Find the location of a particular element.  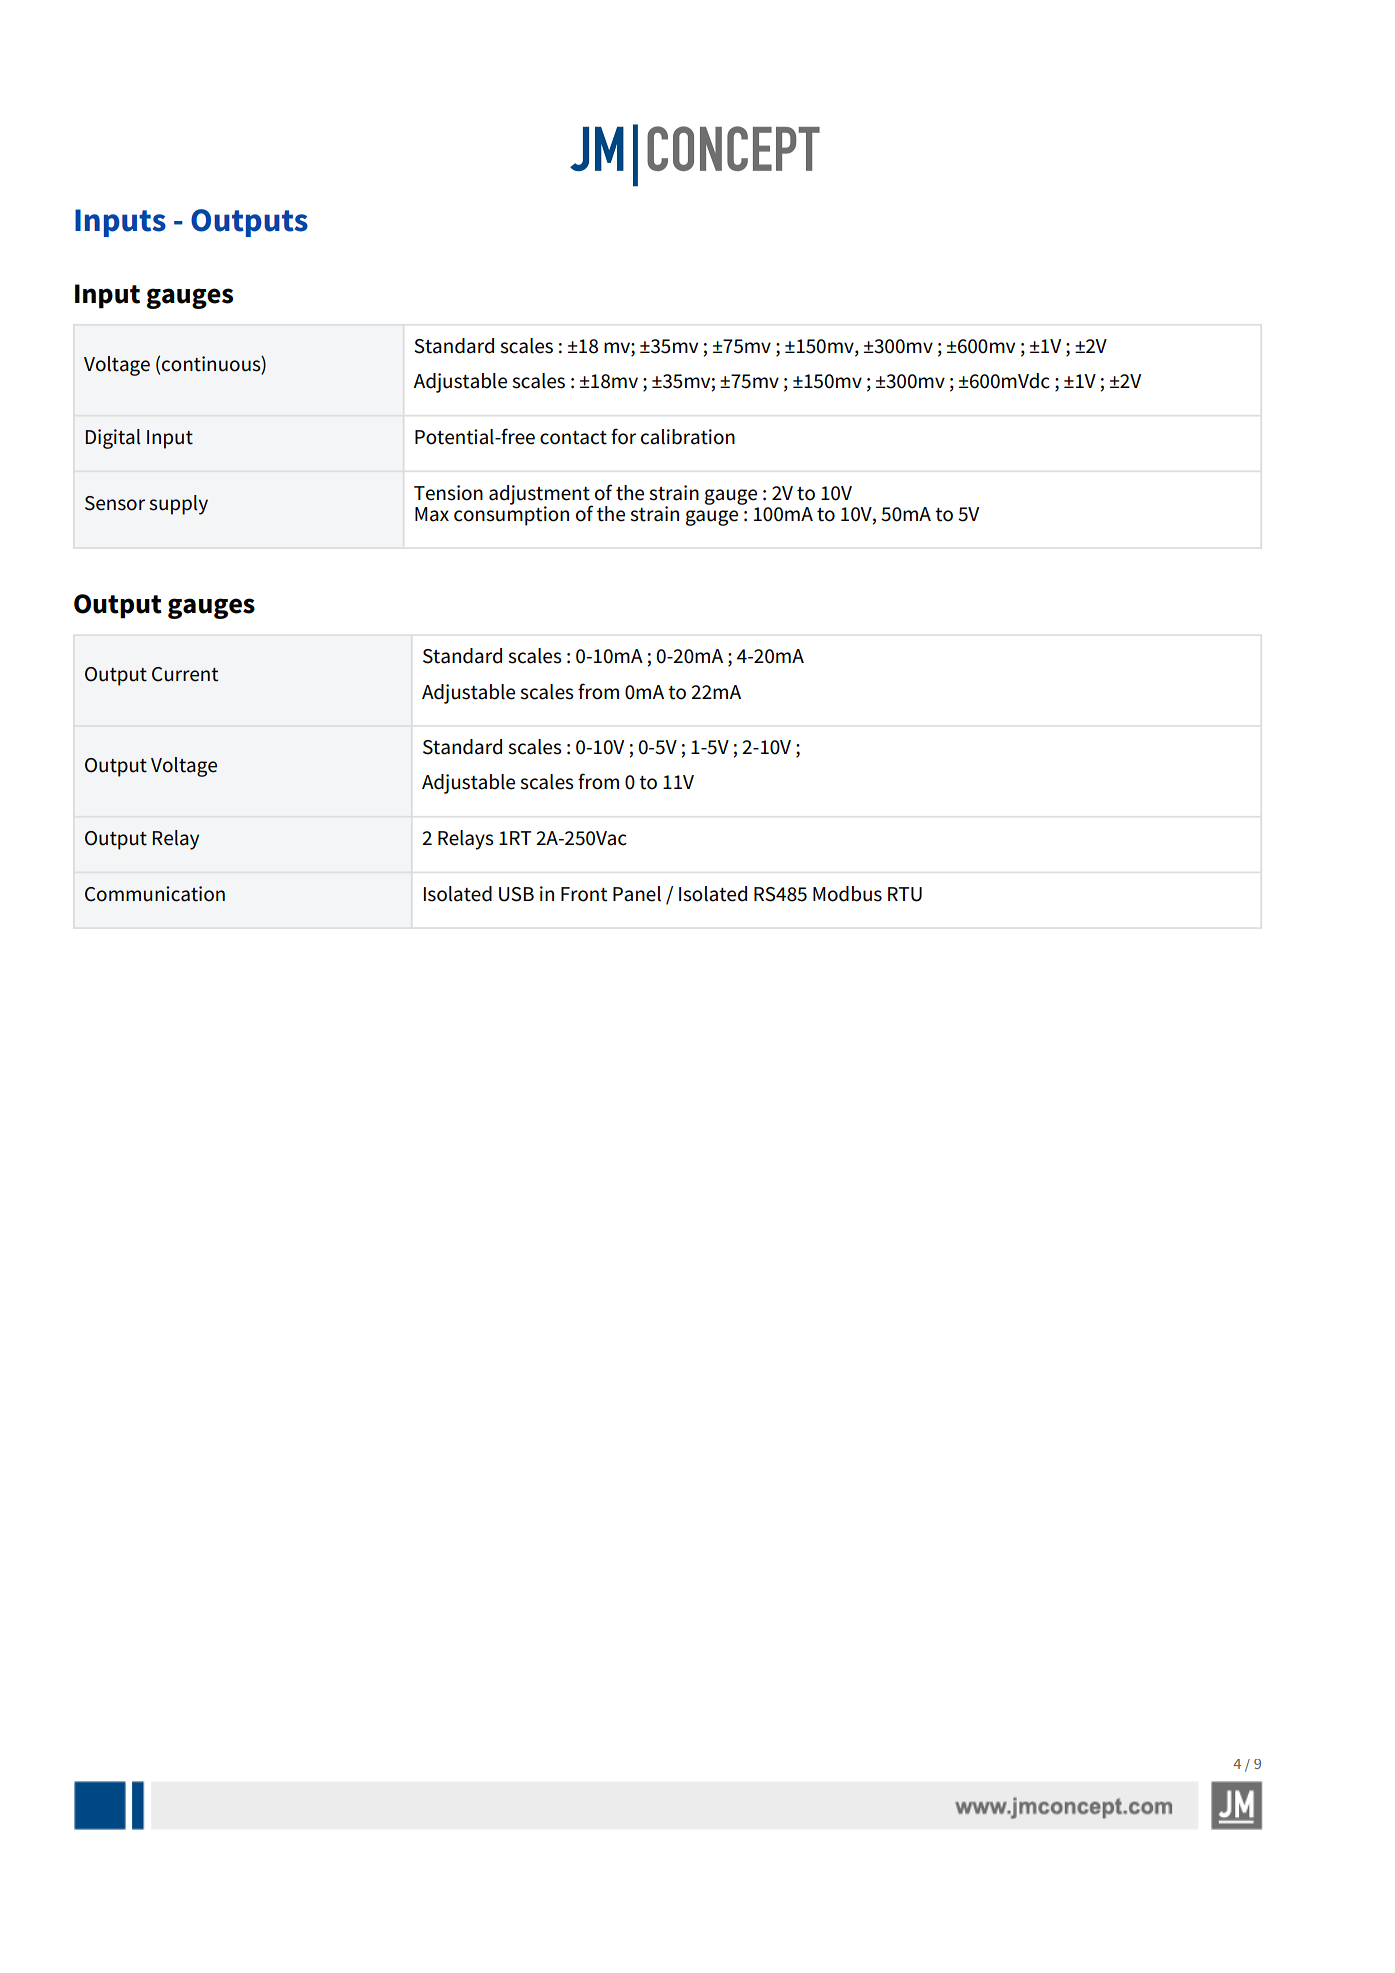

consumption is located at coordinates (511, 515).
